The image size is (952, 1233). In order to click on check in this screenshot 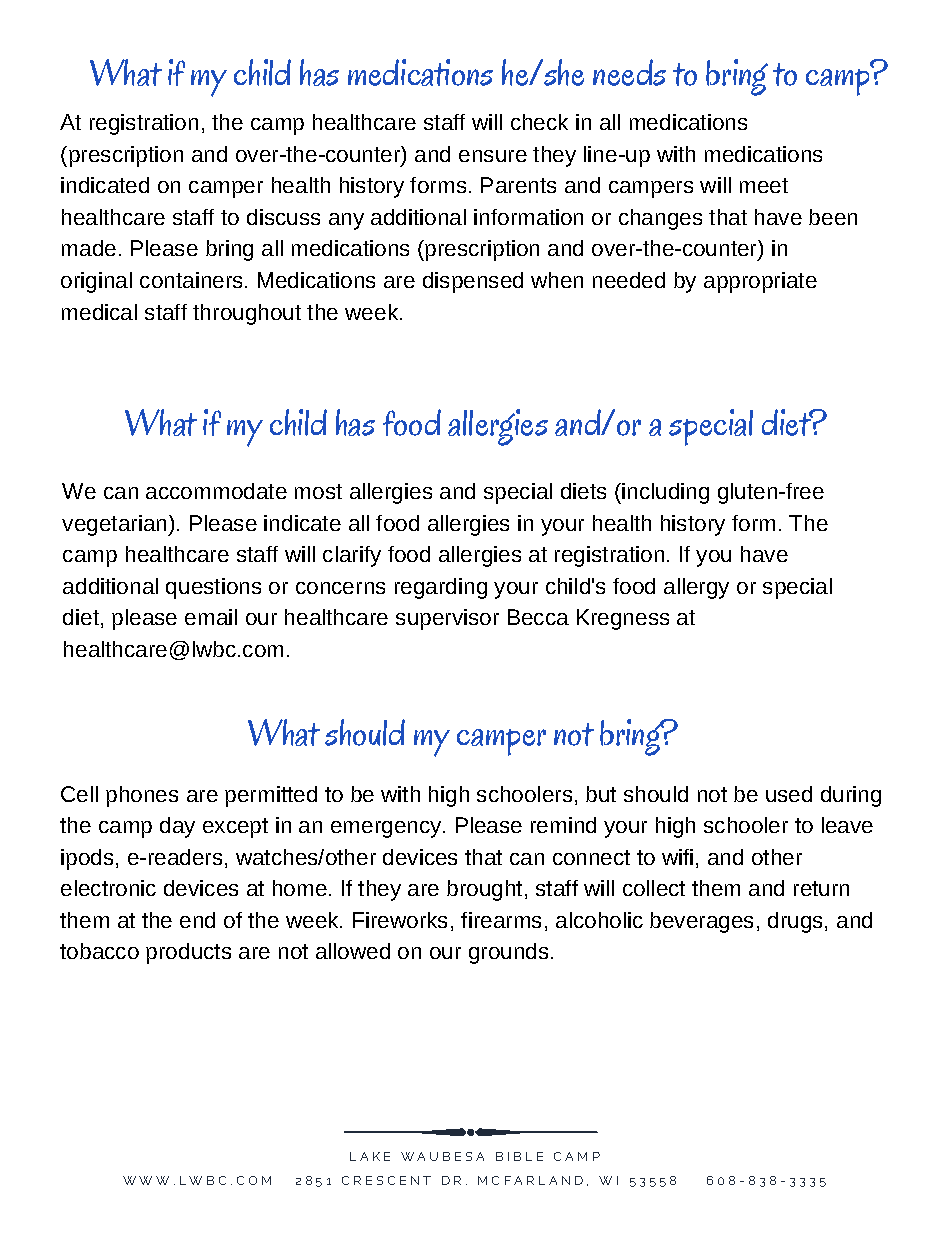, I will do `click(539, 122)`.
